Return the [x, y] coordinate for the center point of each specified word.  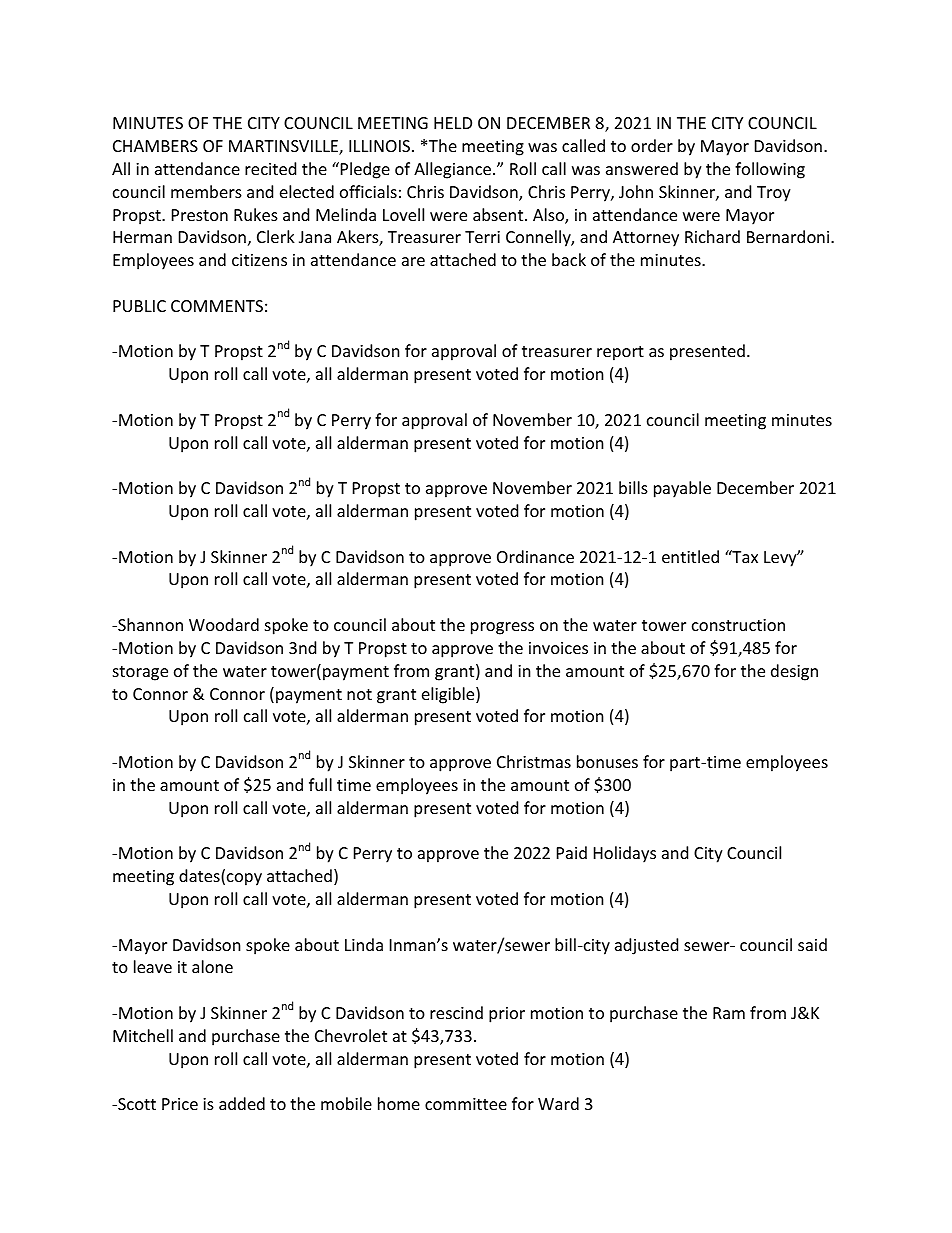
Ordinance [535, 556]
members [206, 191]
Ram [729, 1013]
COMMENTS [217, 306]
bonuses [607, 761]
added [242, 1103]
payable [682, 489]
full [320, 784]
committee [466, 1104]
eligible [449, 695]
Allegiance [454, 170]
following [770, 170]
